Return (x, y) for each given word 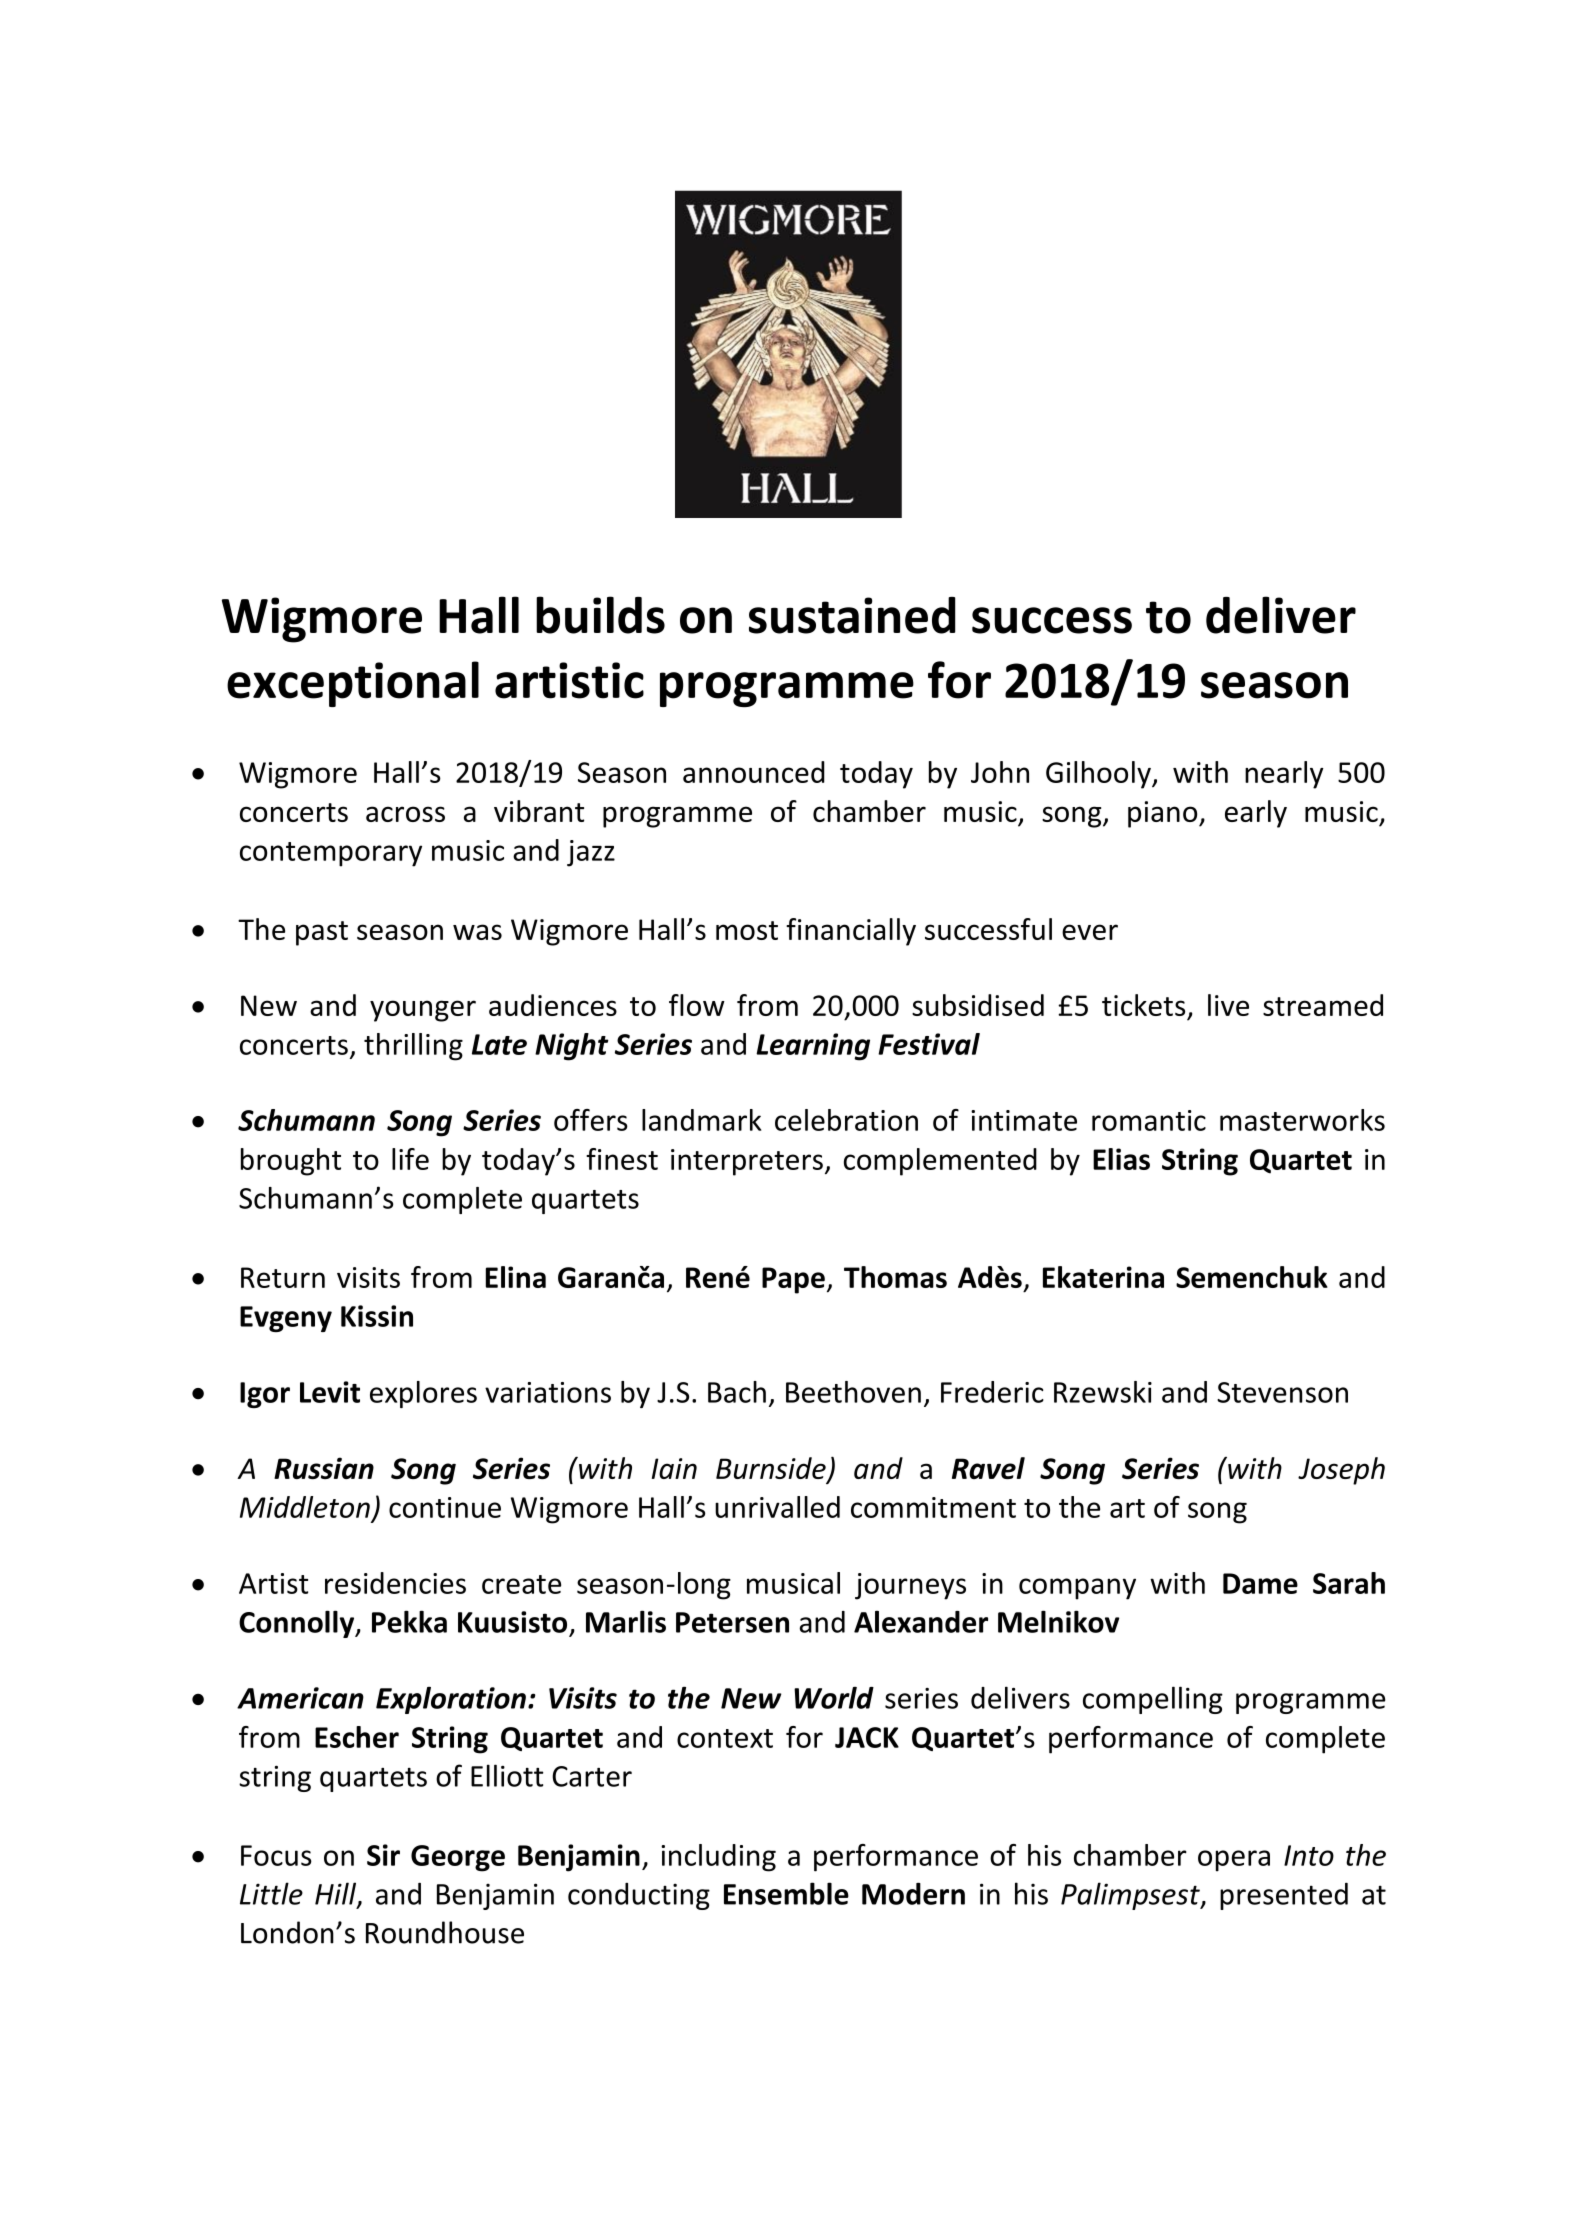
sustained (852, 615)
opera (1234, 1861)
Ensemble (786, 1893)
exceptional (353, 684)
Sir (383, 1855)
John (1000, 772)
